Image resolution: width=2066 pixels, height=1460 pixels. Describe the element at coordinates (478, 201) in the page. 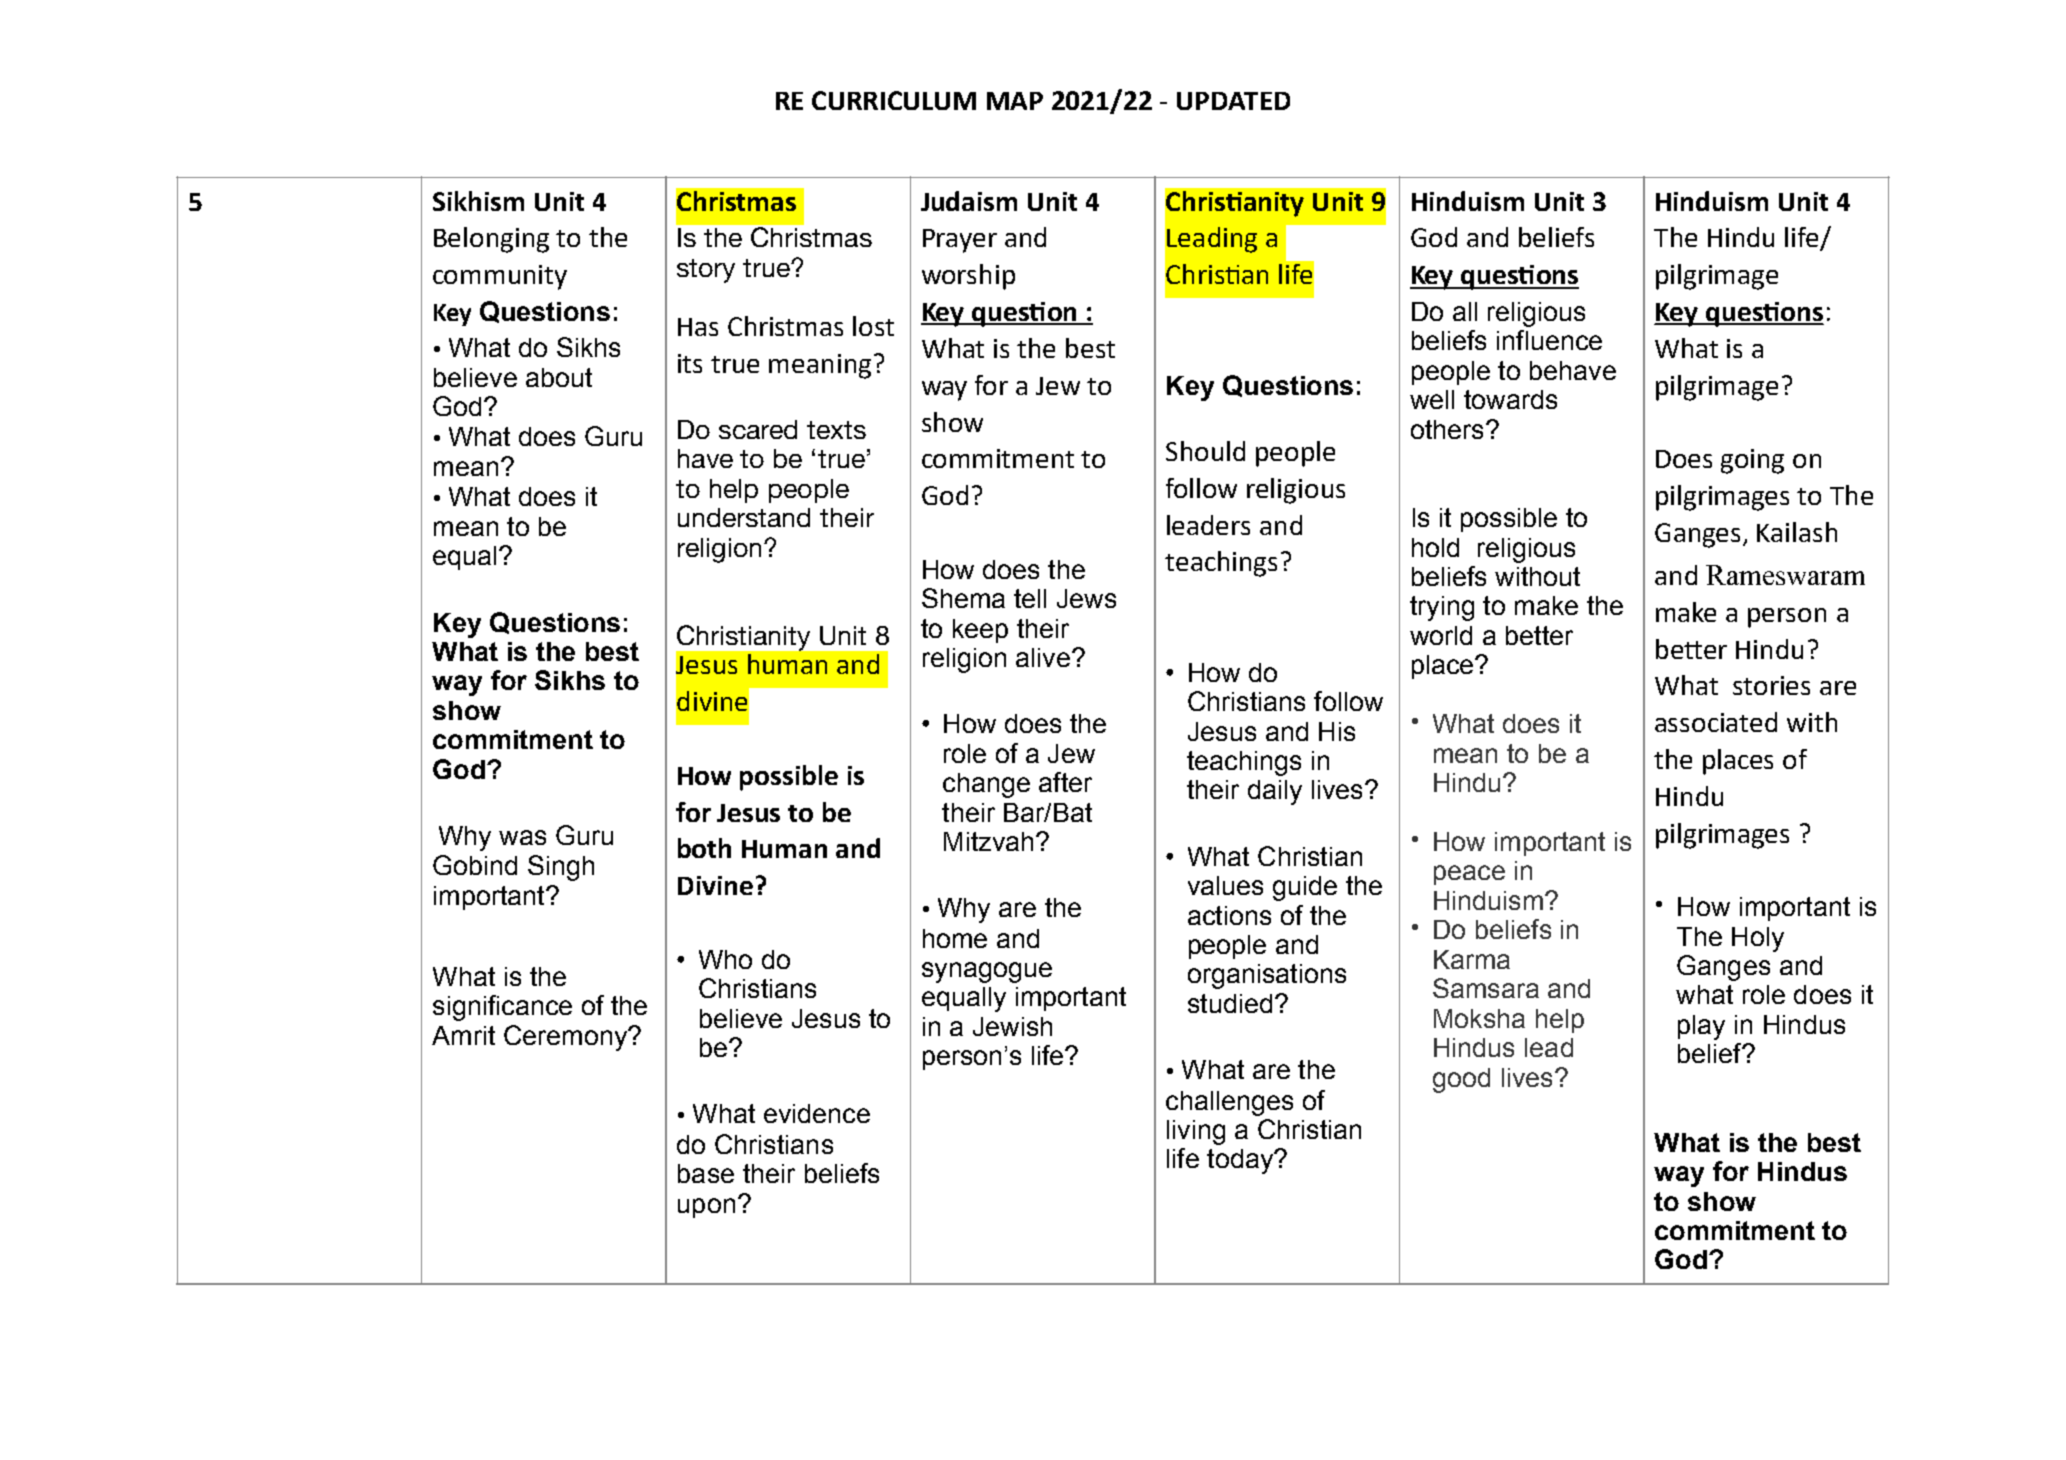

I see `Sikhism` at that location.
